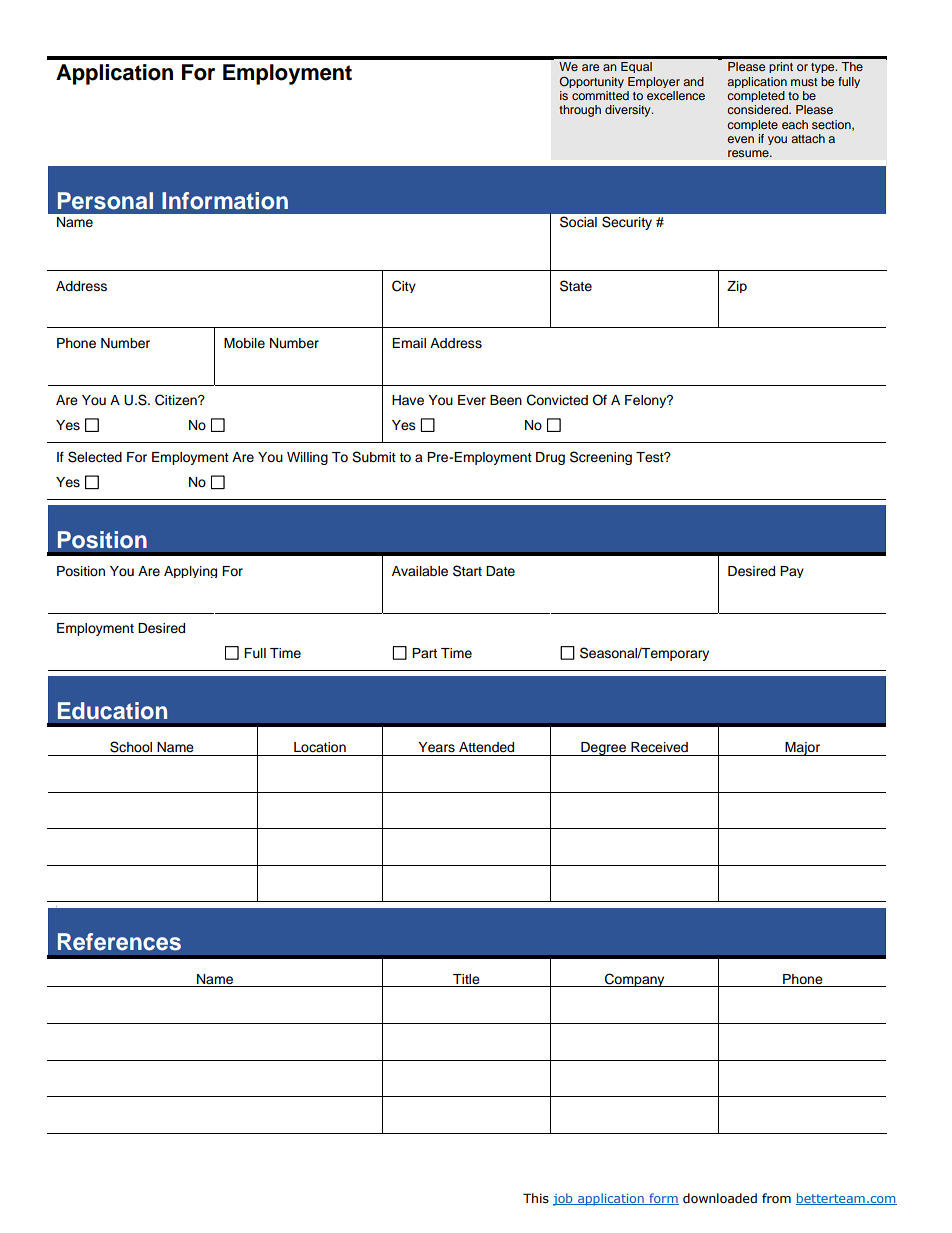 This image has height=1233, width=952. Describe the element at coordinates (119, 942) in the image. I see `References` at that location.
